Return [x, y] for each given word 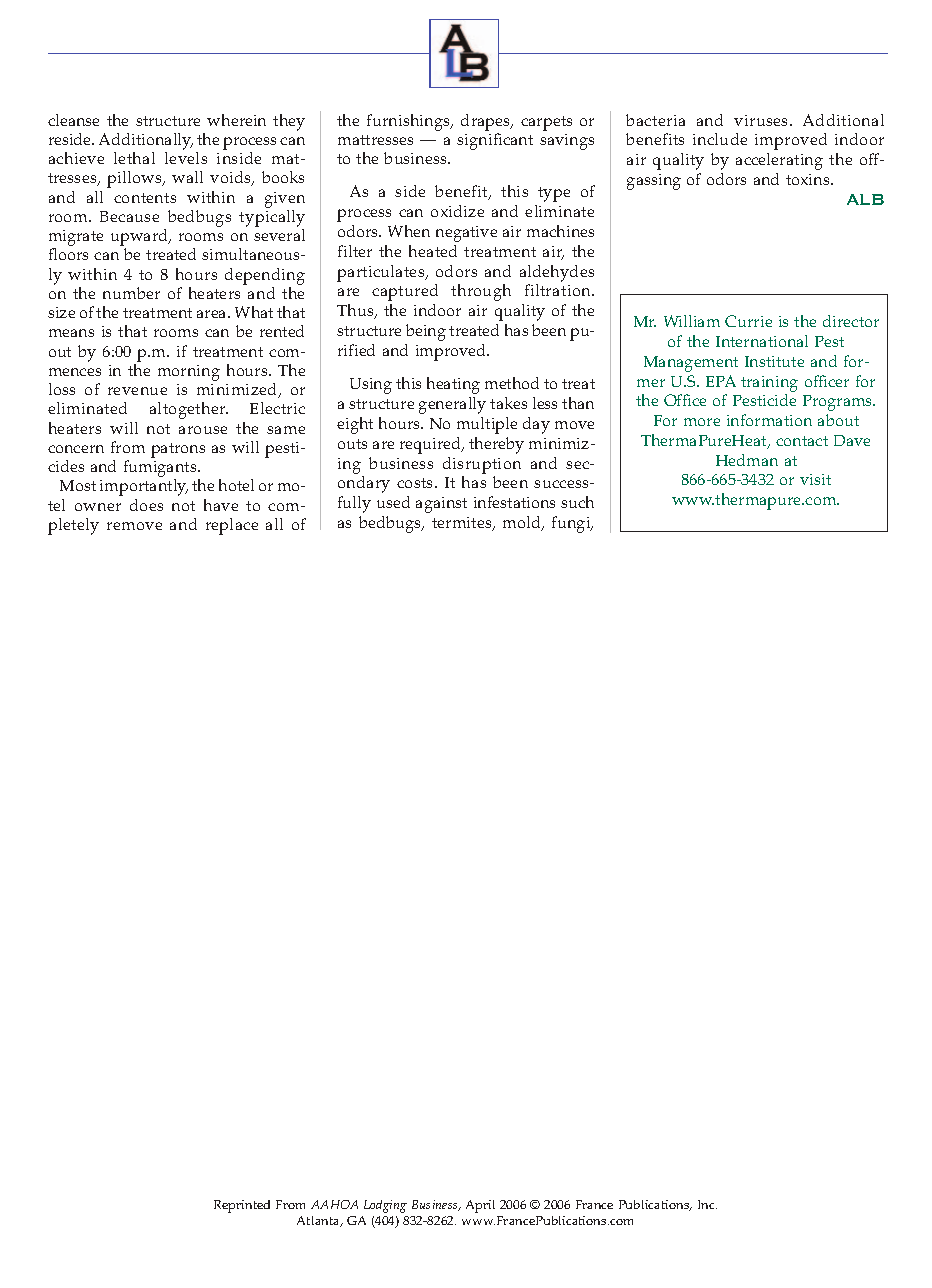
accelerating [779, 161]
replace [232, 526]
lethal [134, 158]
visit [815, 479]
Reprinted [242, 1206]
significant [495, 141]
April [480, 1206]
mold [523, 523]
